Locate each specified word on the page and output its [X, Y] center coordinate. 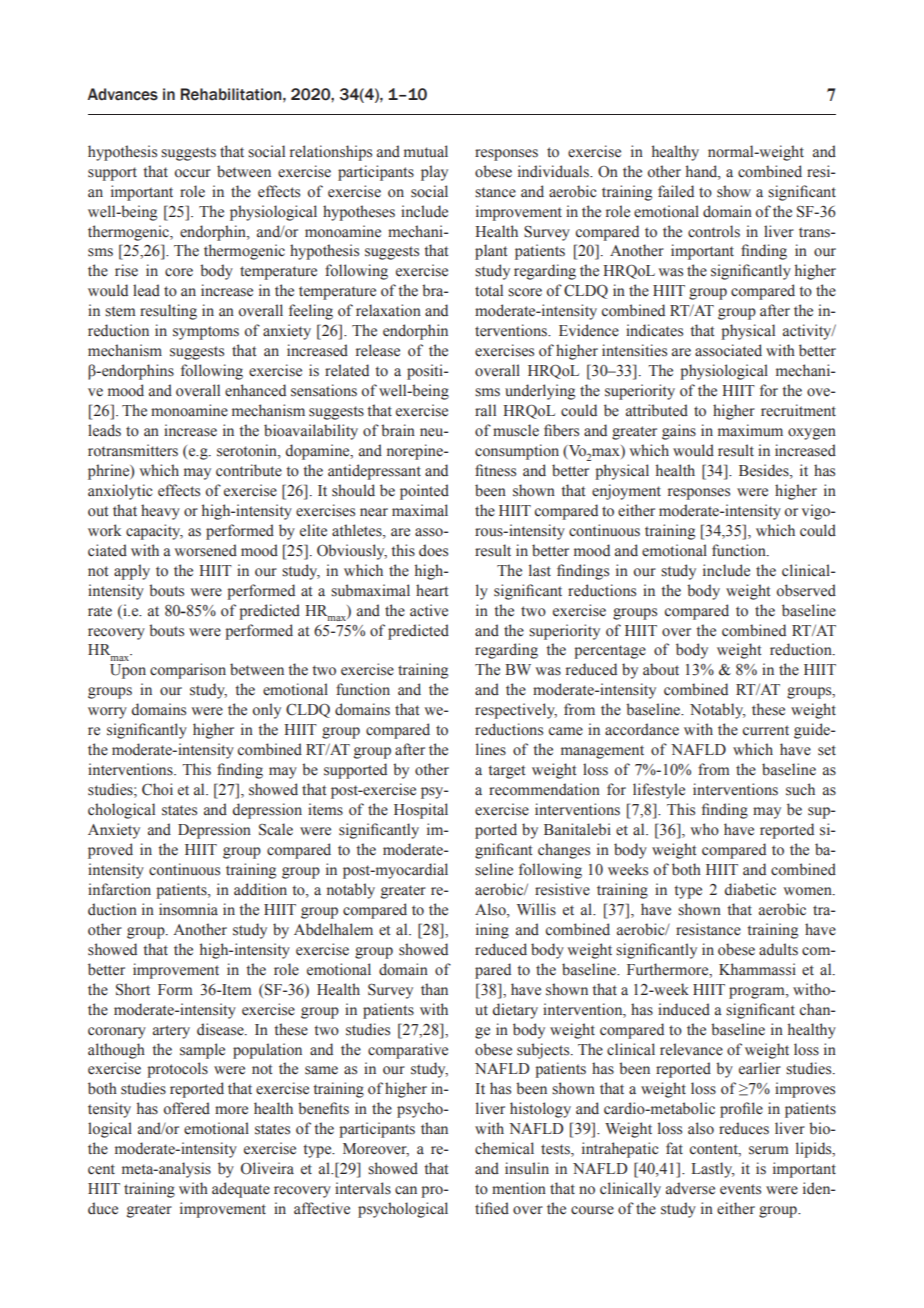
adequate [241, 1190]
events [740, 1189]
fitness [495, 470]
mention [519, 1188]
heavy [160, 512]
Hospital [421, 811]
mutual [426, 151]
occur [193, 173]
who [704, 829]
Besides [765, 471]
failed [676, 191]
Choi [157, 789]
